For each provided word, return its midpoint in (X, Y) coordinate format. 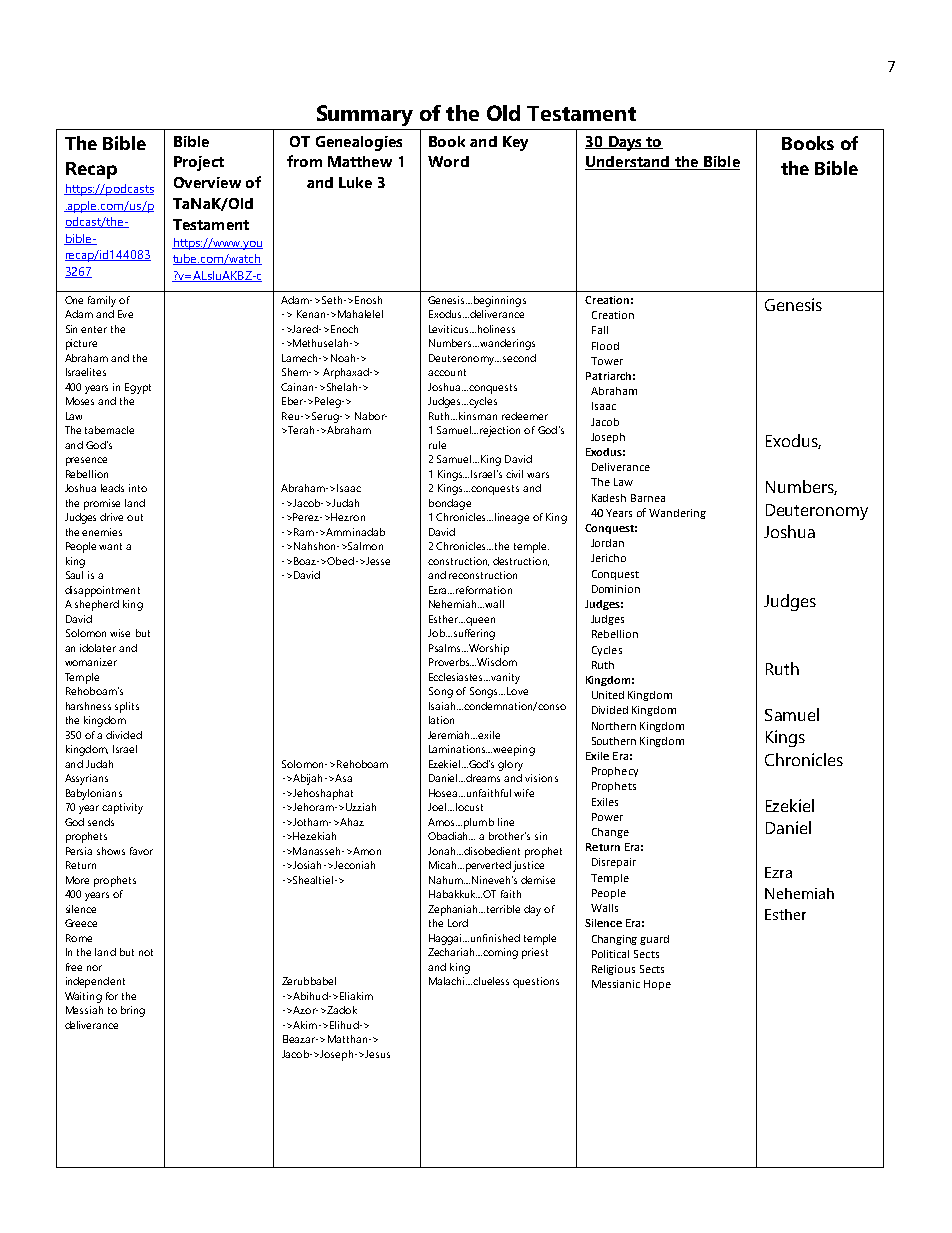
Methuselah (322, 343)
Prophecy (615, 772)
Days (625, 143)
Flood (605, 346)
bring (133, 1011)
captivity (122, 808)
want (110, 546)
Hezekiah (314, 836)
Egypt (138, 388)
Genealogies (359, 143)
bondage (450, 504)
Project (199, 163)
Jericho (608, 558)
